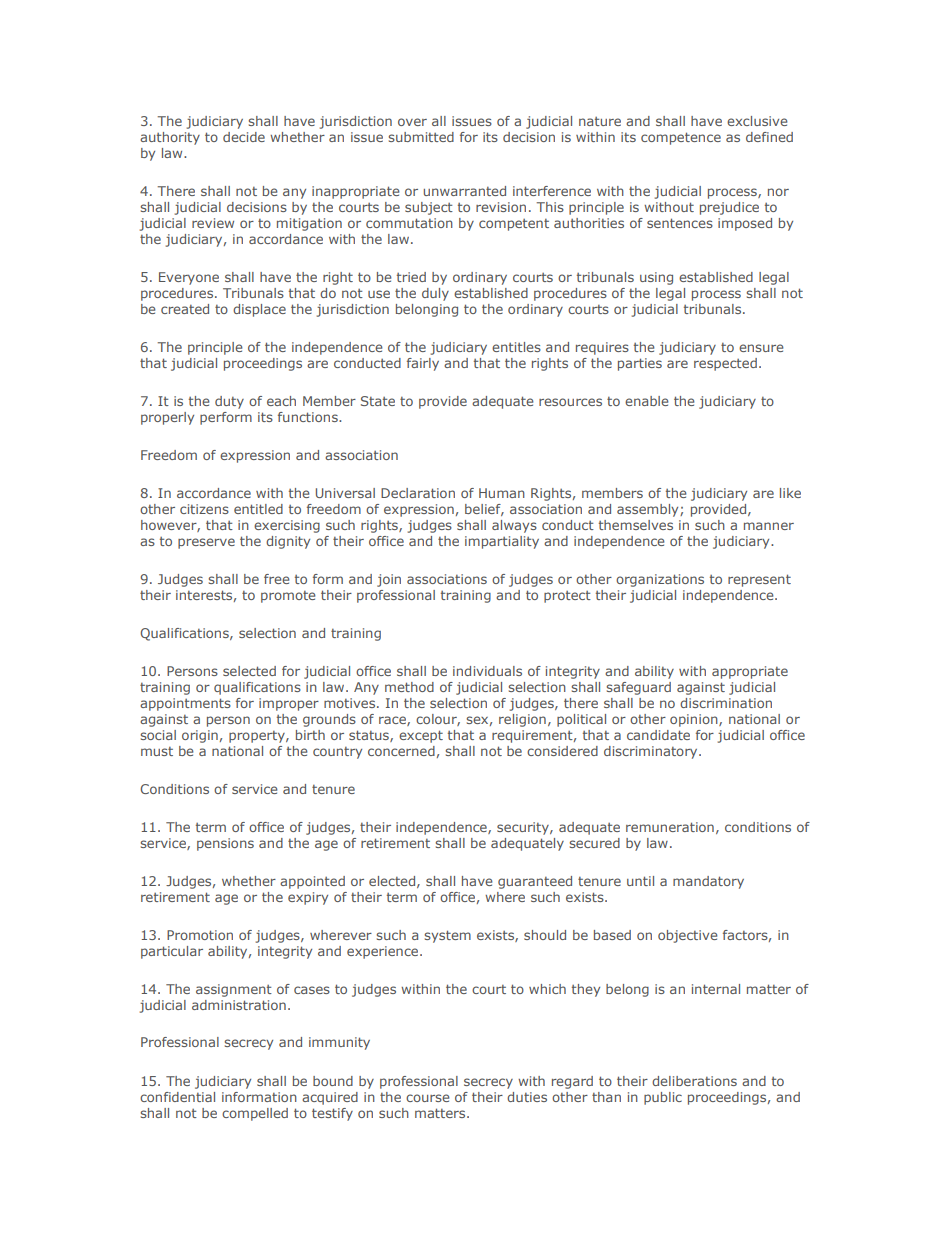 Image resolution: width=952 pixels, height=1233 pixels. I want to click on pensions, so click(225, 844).
